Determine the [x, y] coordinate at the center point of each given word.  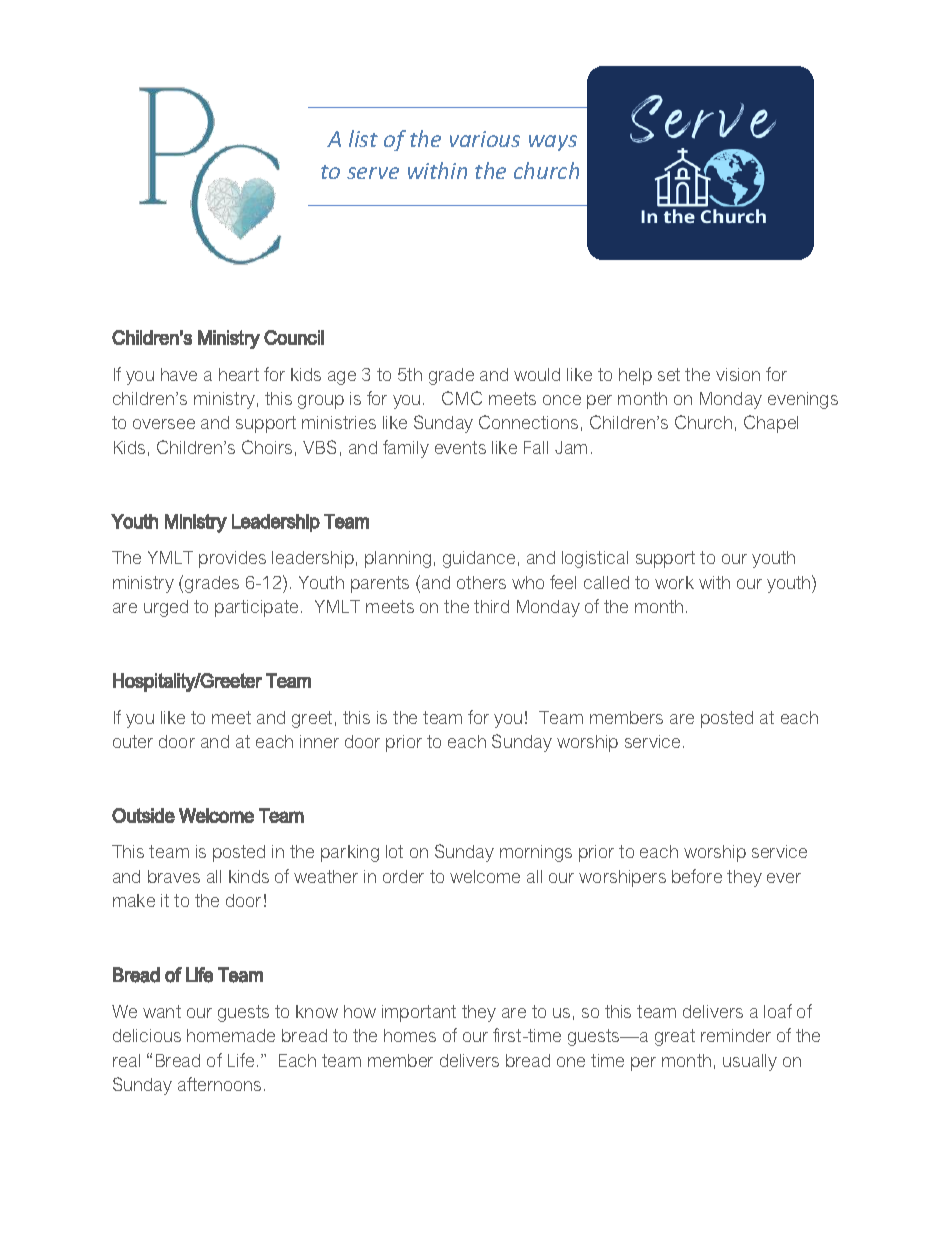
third [491, 606]
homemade [231, 1035]
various [485, 139]
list [363, 138]
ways [553, 143]
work [674, 582]
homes [410, 1035]
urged [166, 608]
